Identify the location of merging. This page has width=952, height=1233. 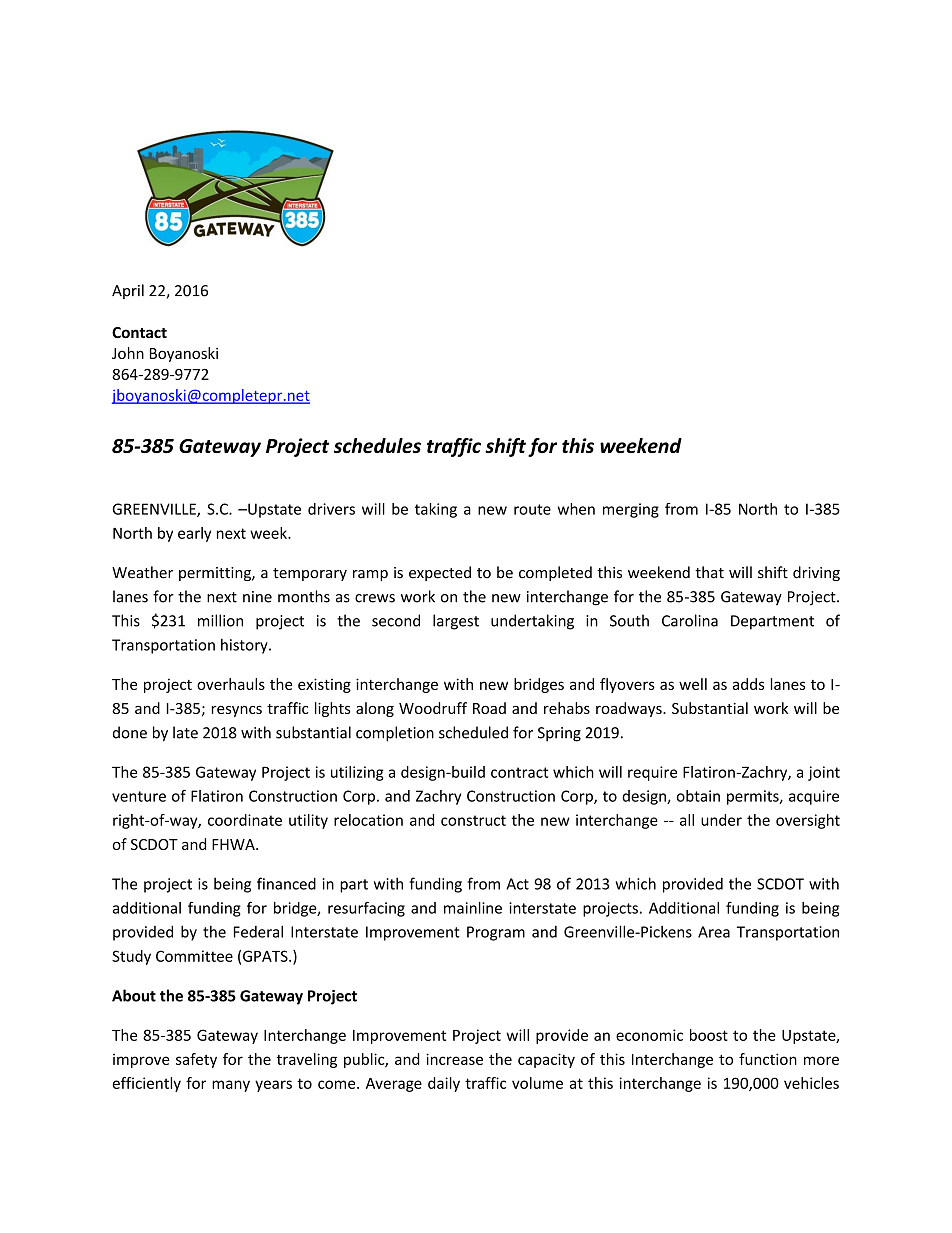
(631, 510).
